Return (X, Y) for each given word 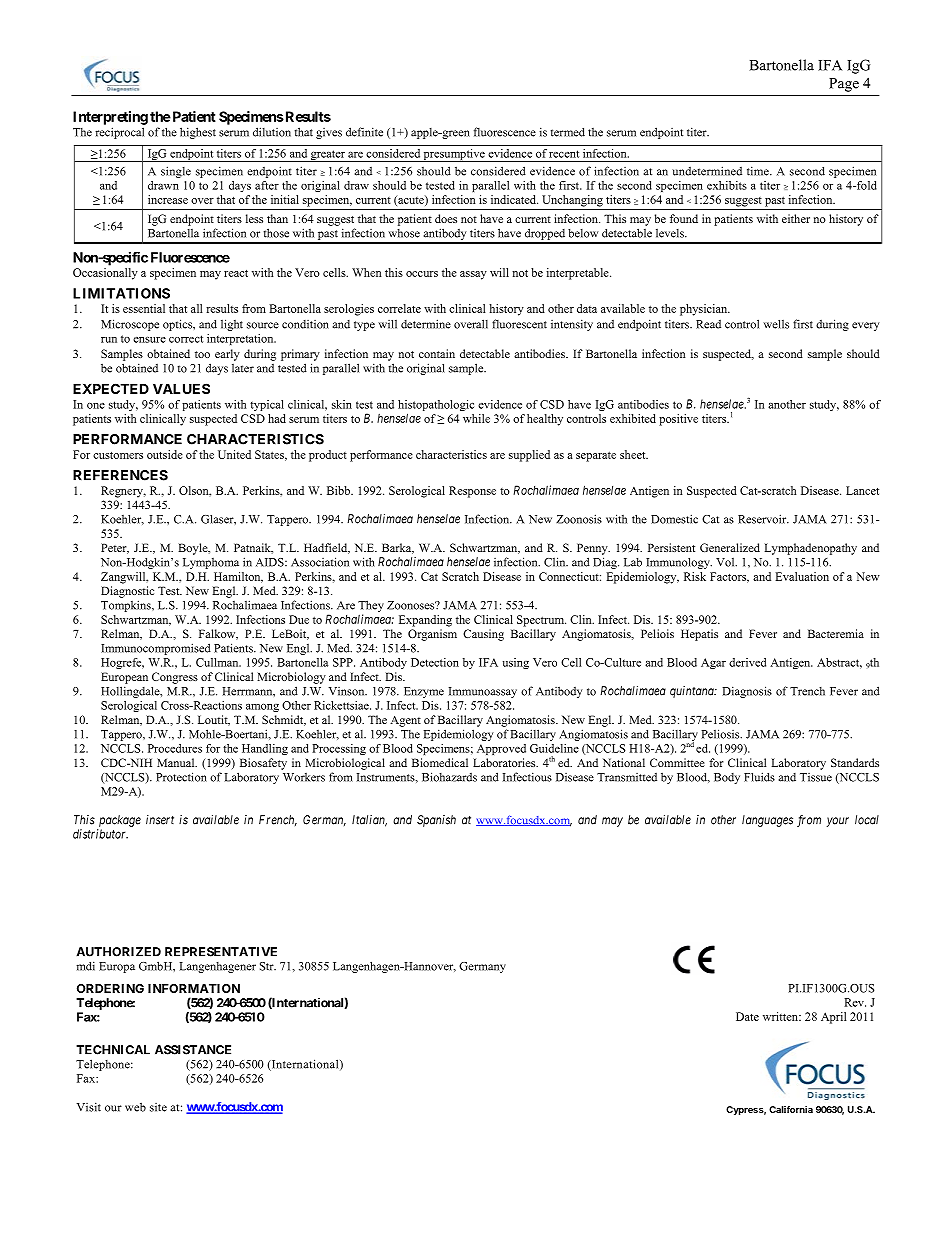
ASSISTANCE (193, 1050)
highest (198, 133)
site (158, 1107)
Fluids (759, 777)
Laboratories (505, 762)
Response (472, 492)
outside (165, 454)
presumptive (454, 155)
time (759, 171)
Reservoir (763, 519)
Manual (177, 762)
